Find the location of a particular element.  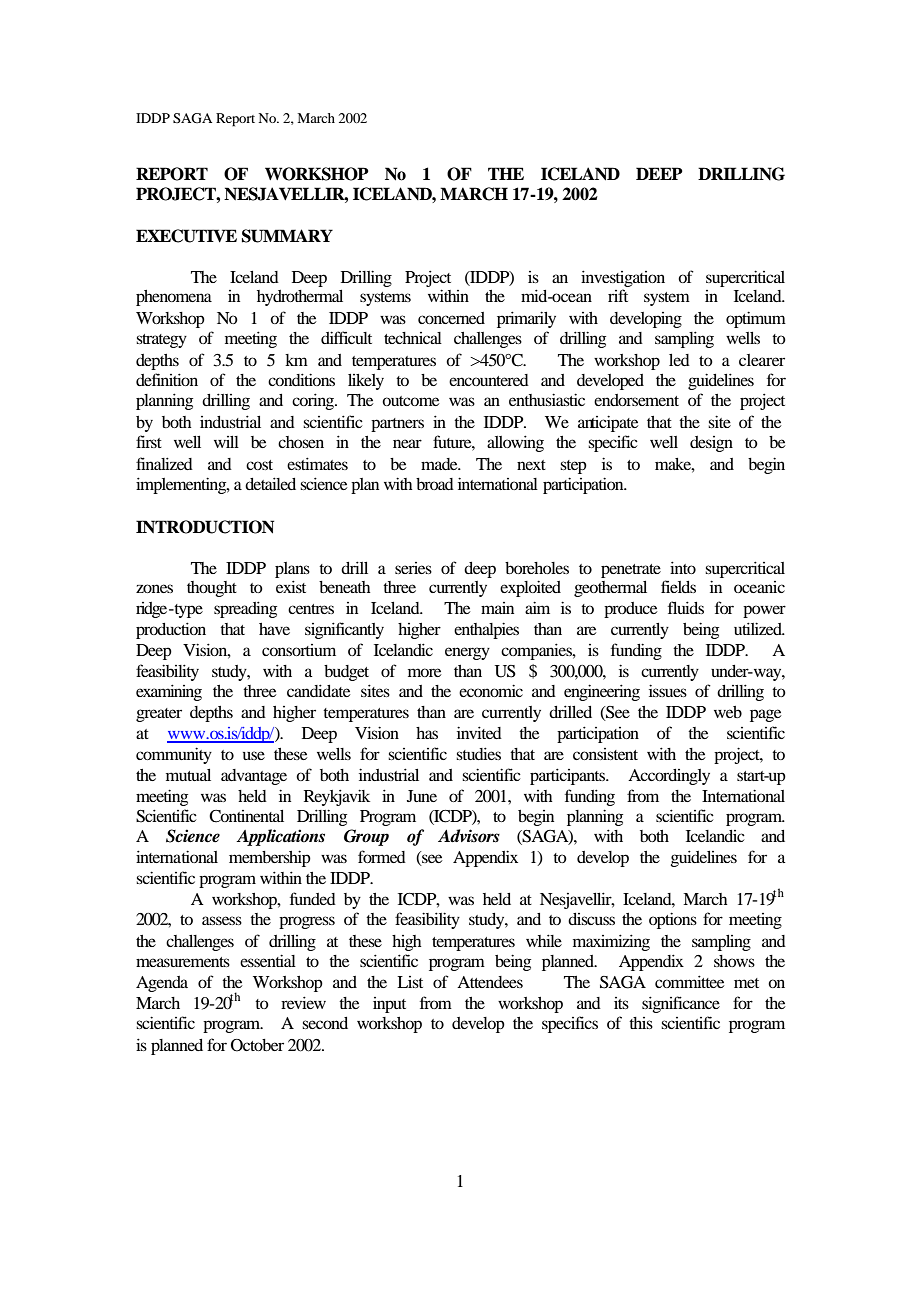

spreading is located at coordinates (245, 609).
